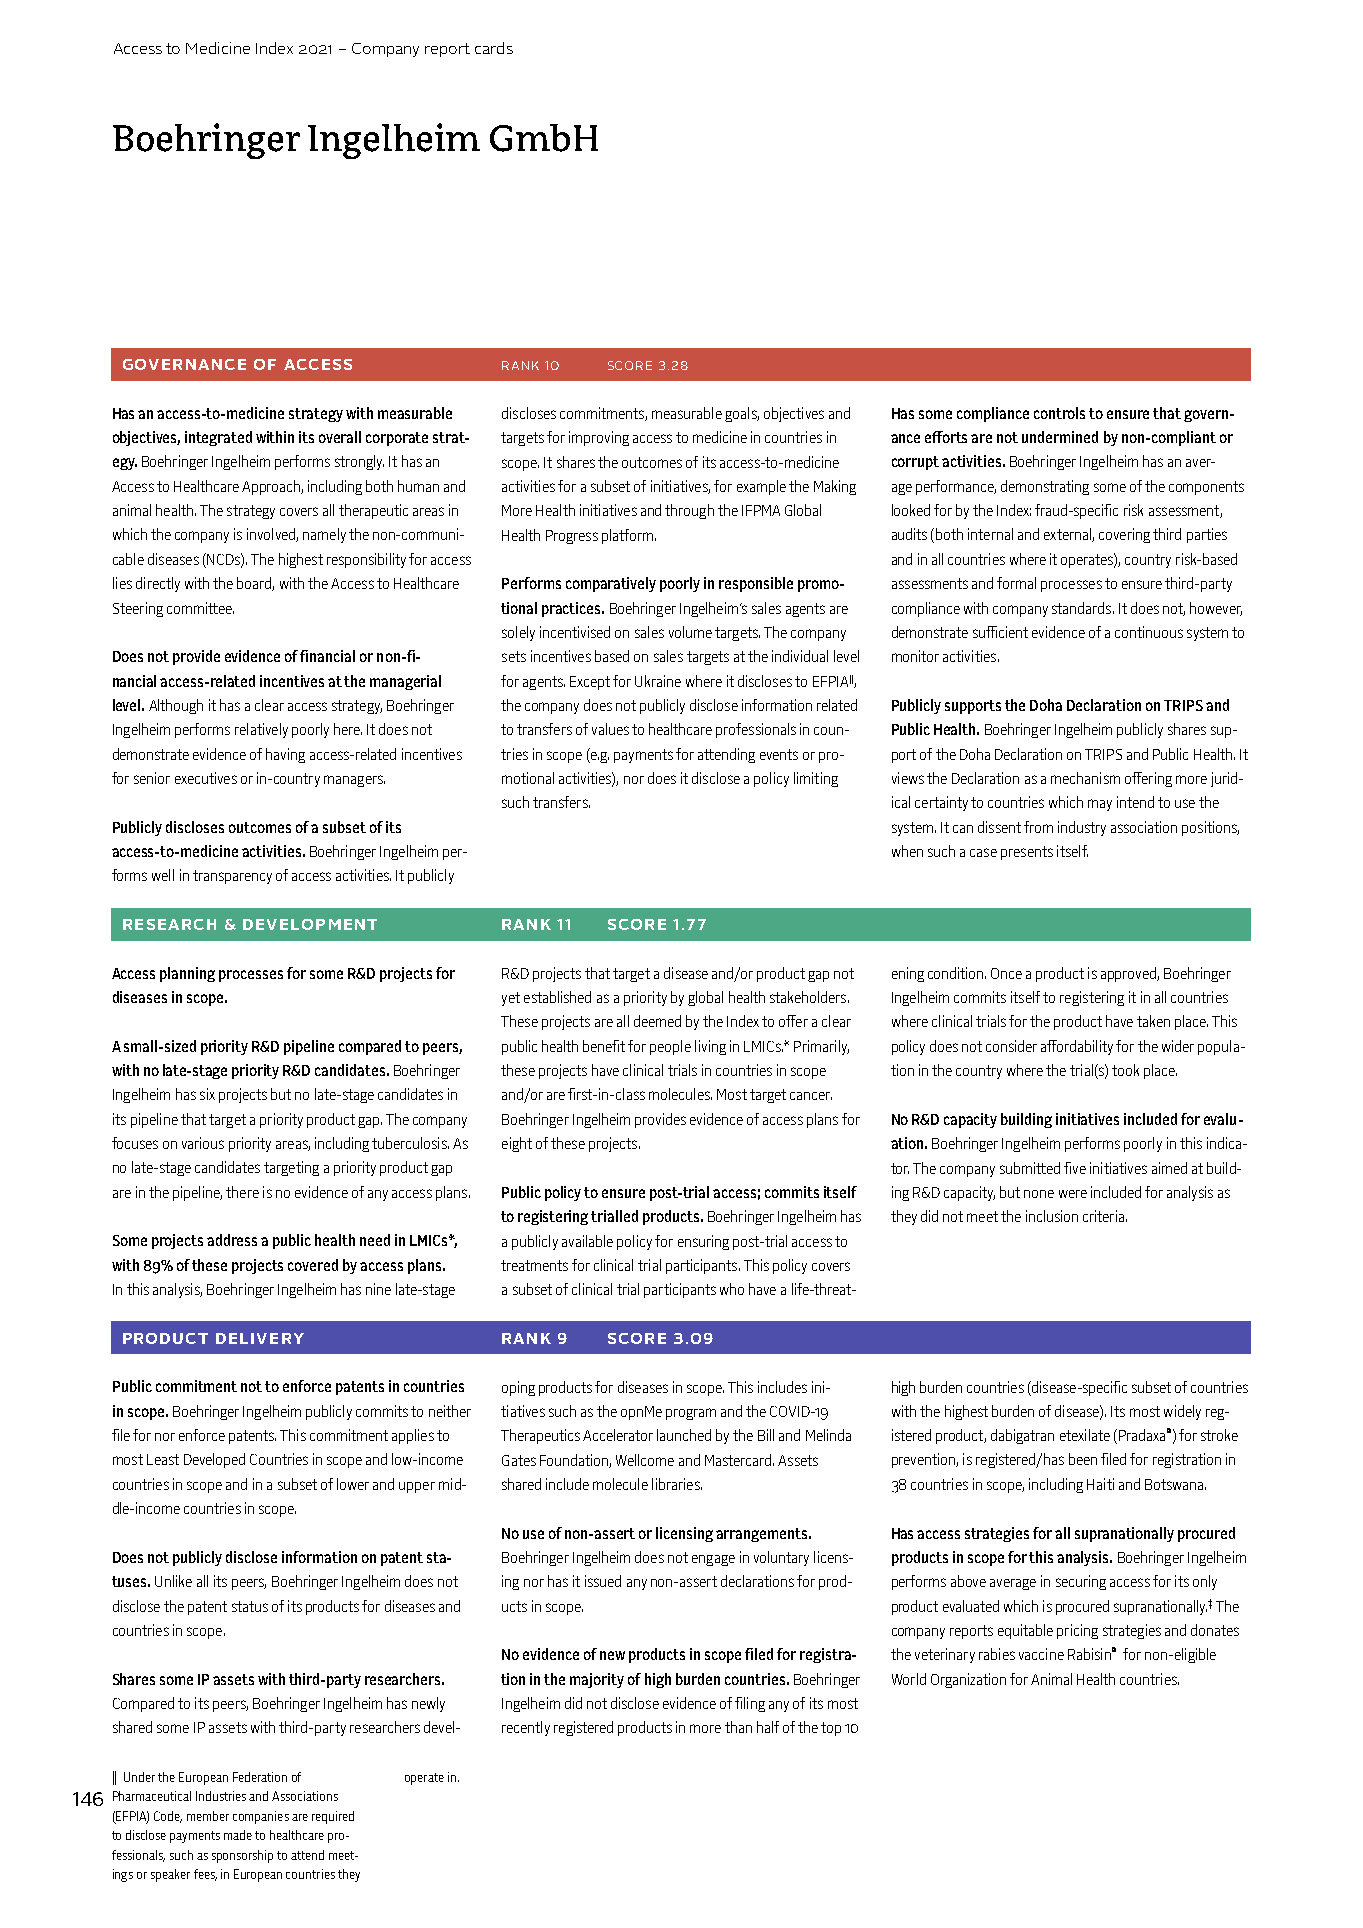 This document has width=1363, height=1928. I want to click on improving, so click(599, 438).
